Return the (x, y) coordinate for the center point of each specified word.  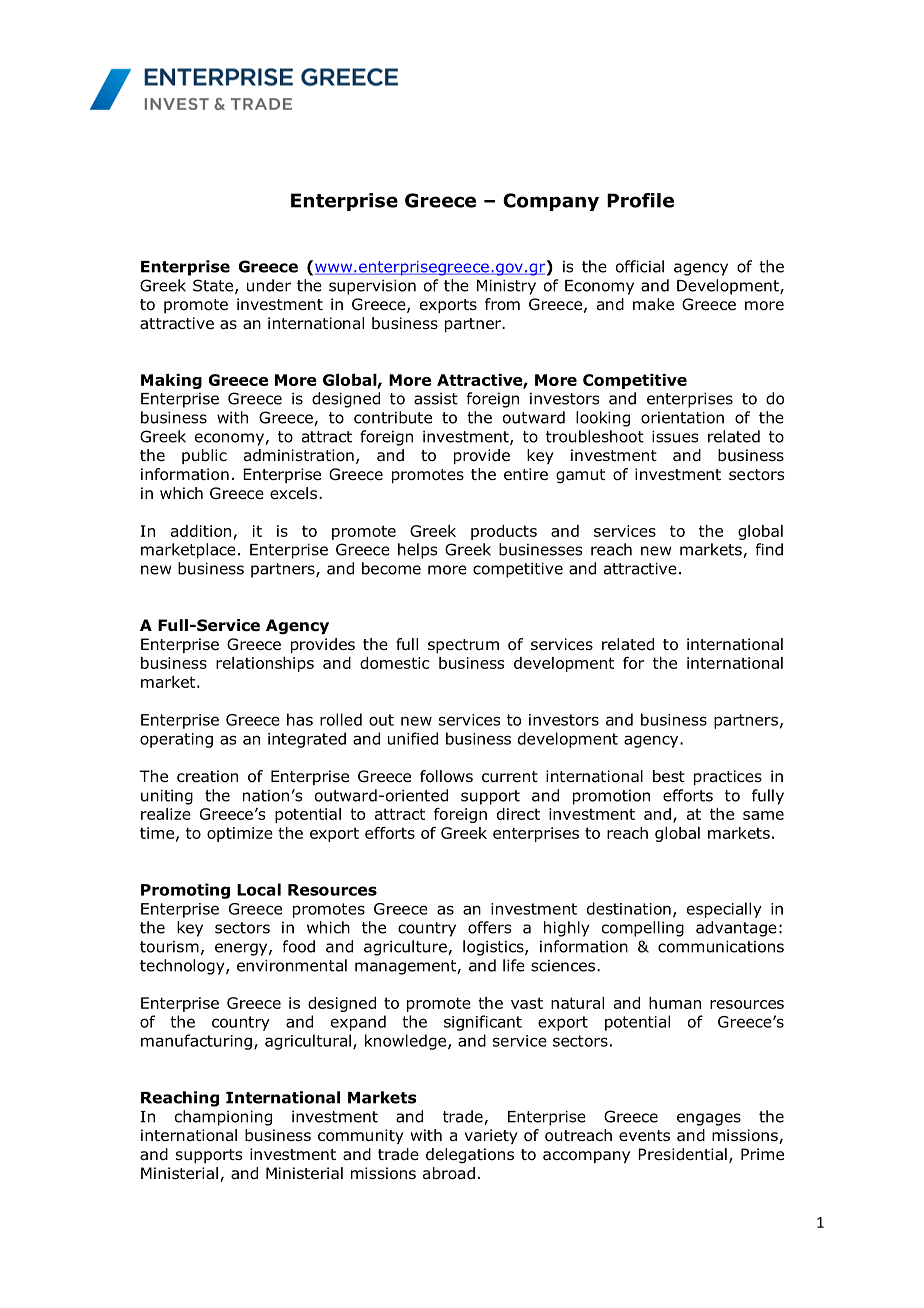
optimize (240, 834)
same (763, 815)
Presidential (682, 1154)
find (769, 549)
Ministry (506, 287)
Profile (640, 200)
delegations (470, 1156)
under (269, 285)
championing (223, 1118)
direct (518, 814)
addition (201, 531)
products (504, 532)
